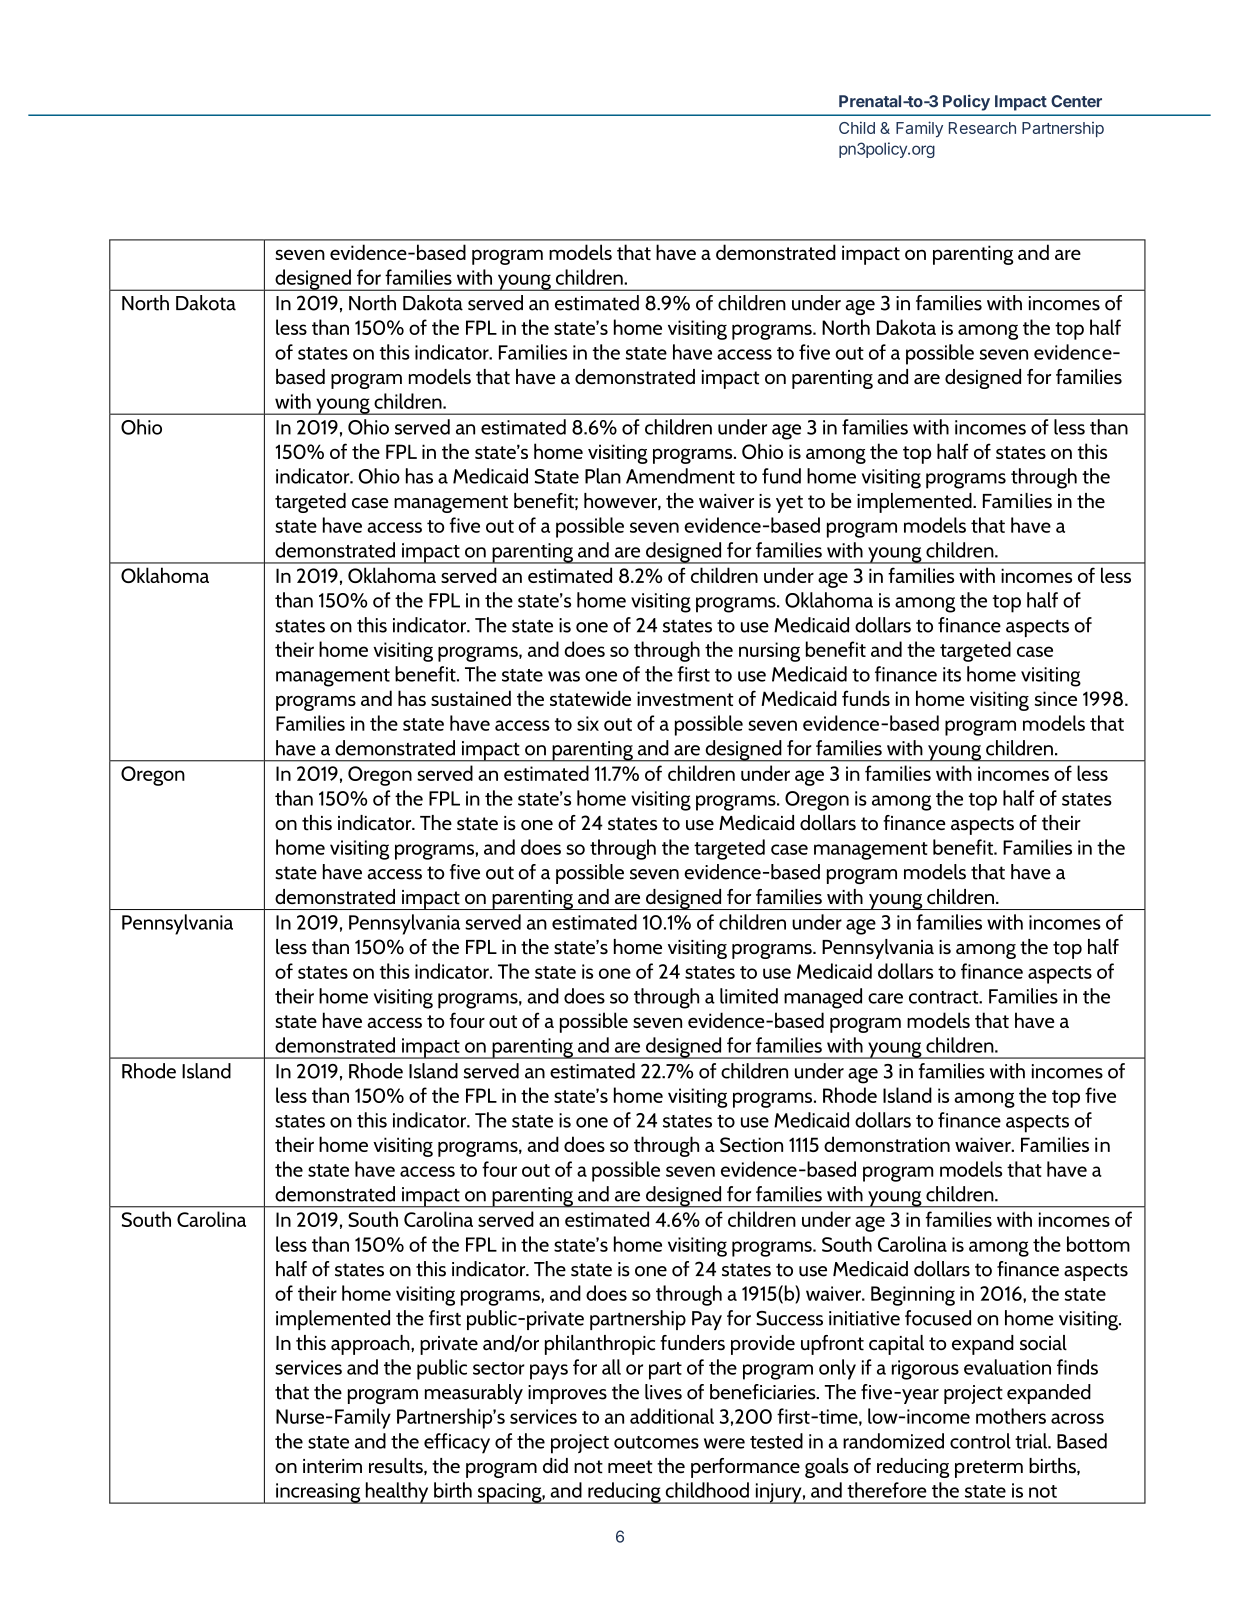 This page has width=1239, height=1604. Describe the element at coordinates (749, 996) in the page. I see `limited` at that location.
